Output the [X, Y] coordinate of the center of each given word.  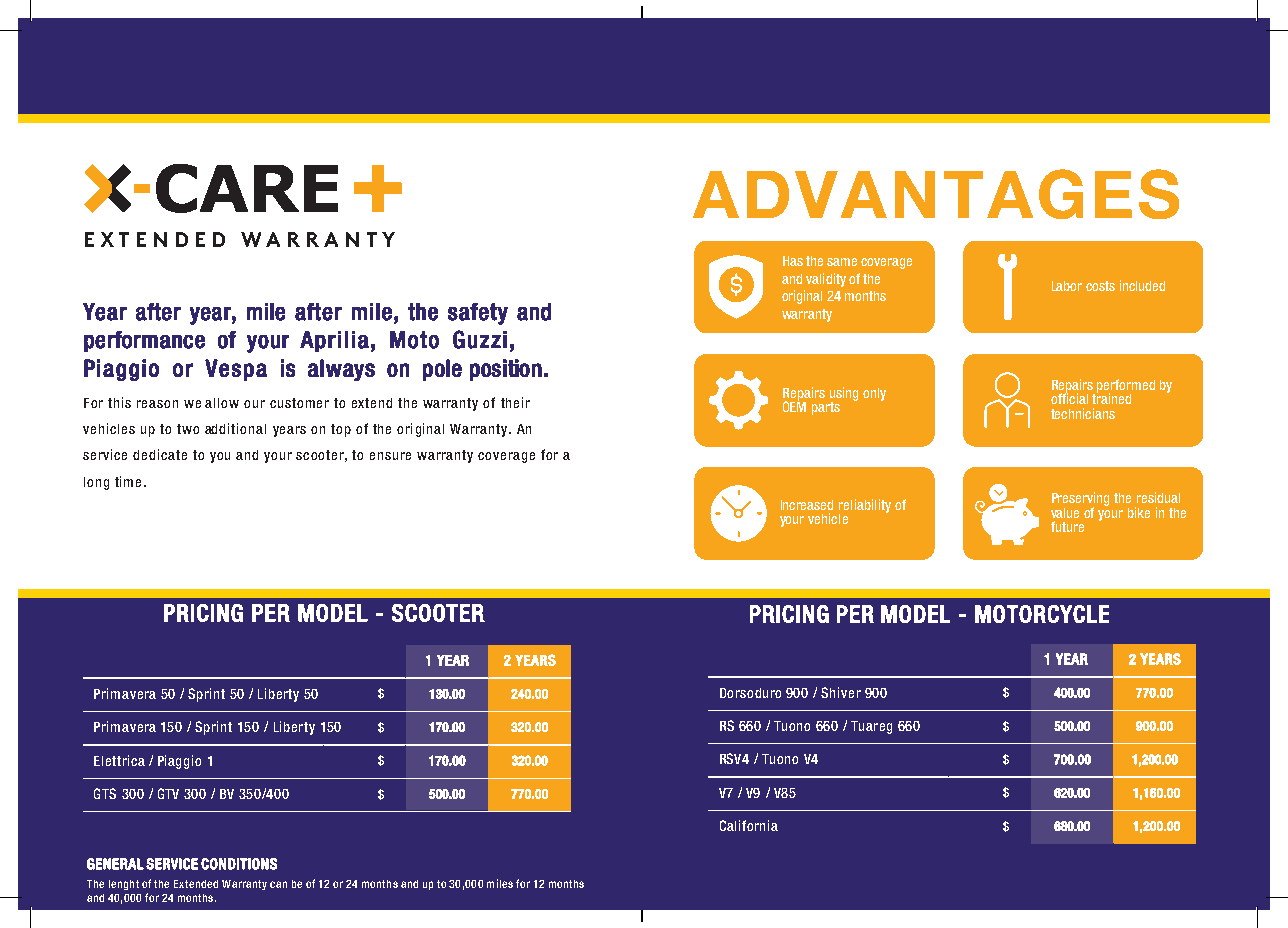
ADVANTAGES [936, 194]
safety [478, 314]
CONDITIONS [239, 864]
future [1067, 526]
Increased [807, 505]
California [749, 825]
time [128, 481]
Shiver [841, 692]
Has [793, 261]
